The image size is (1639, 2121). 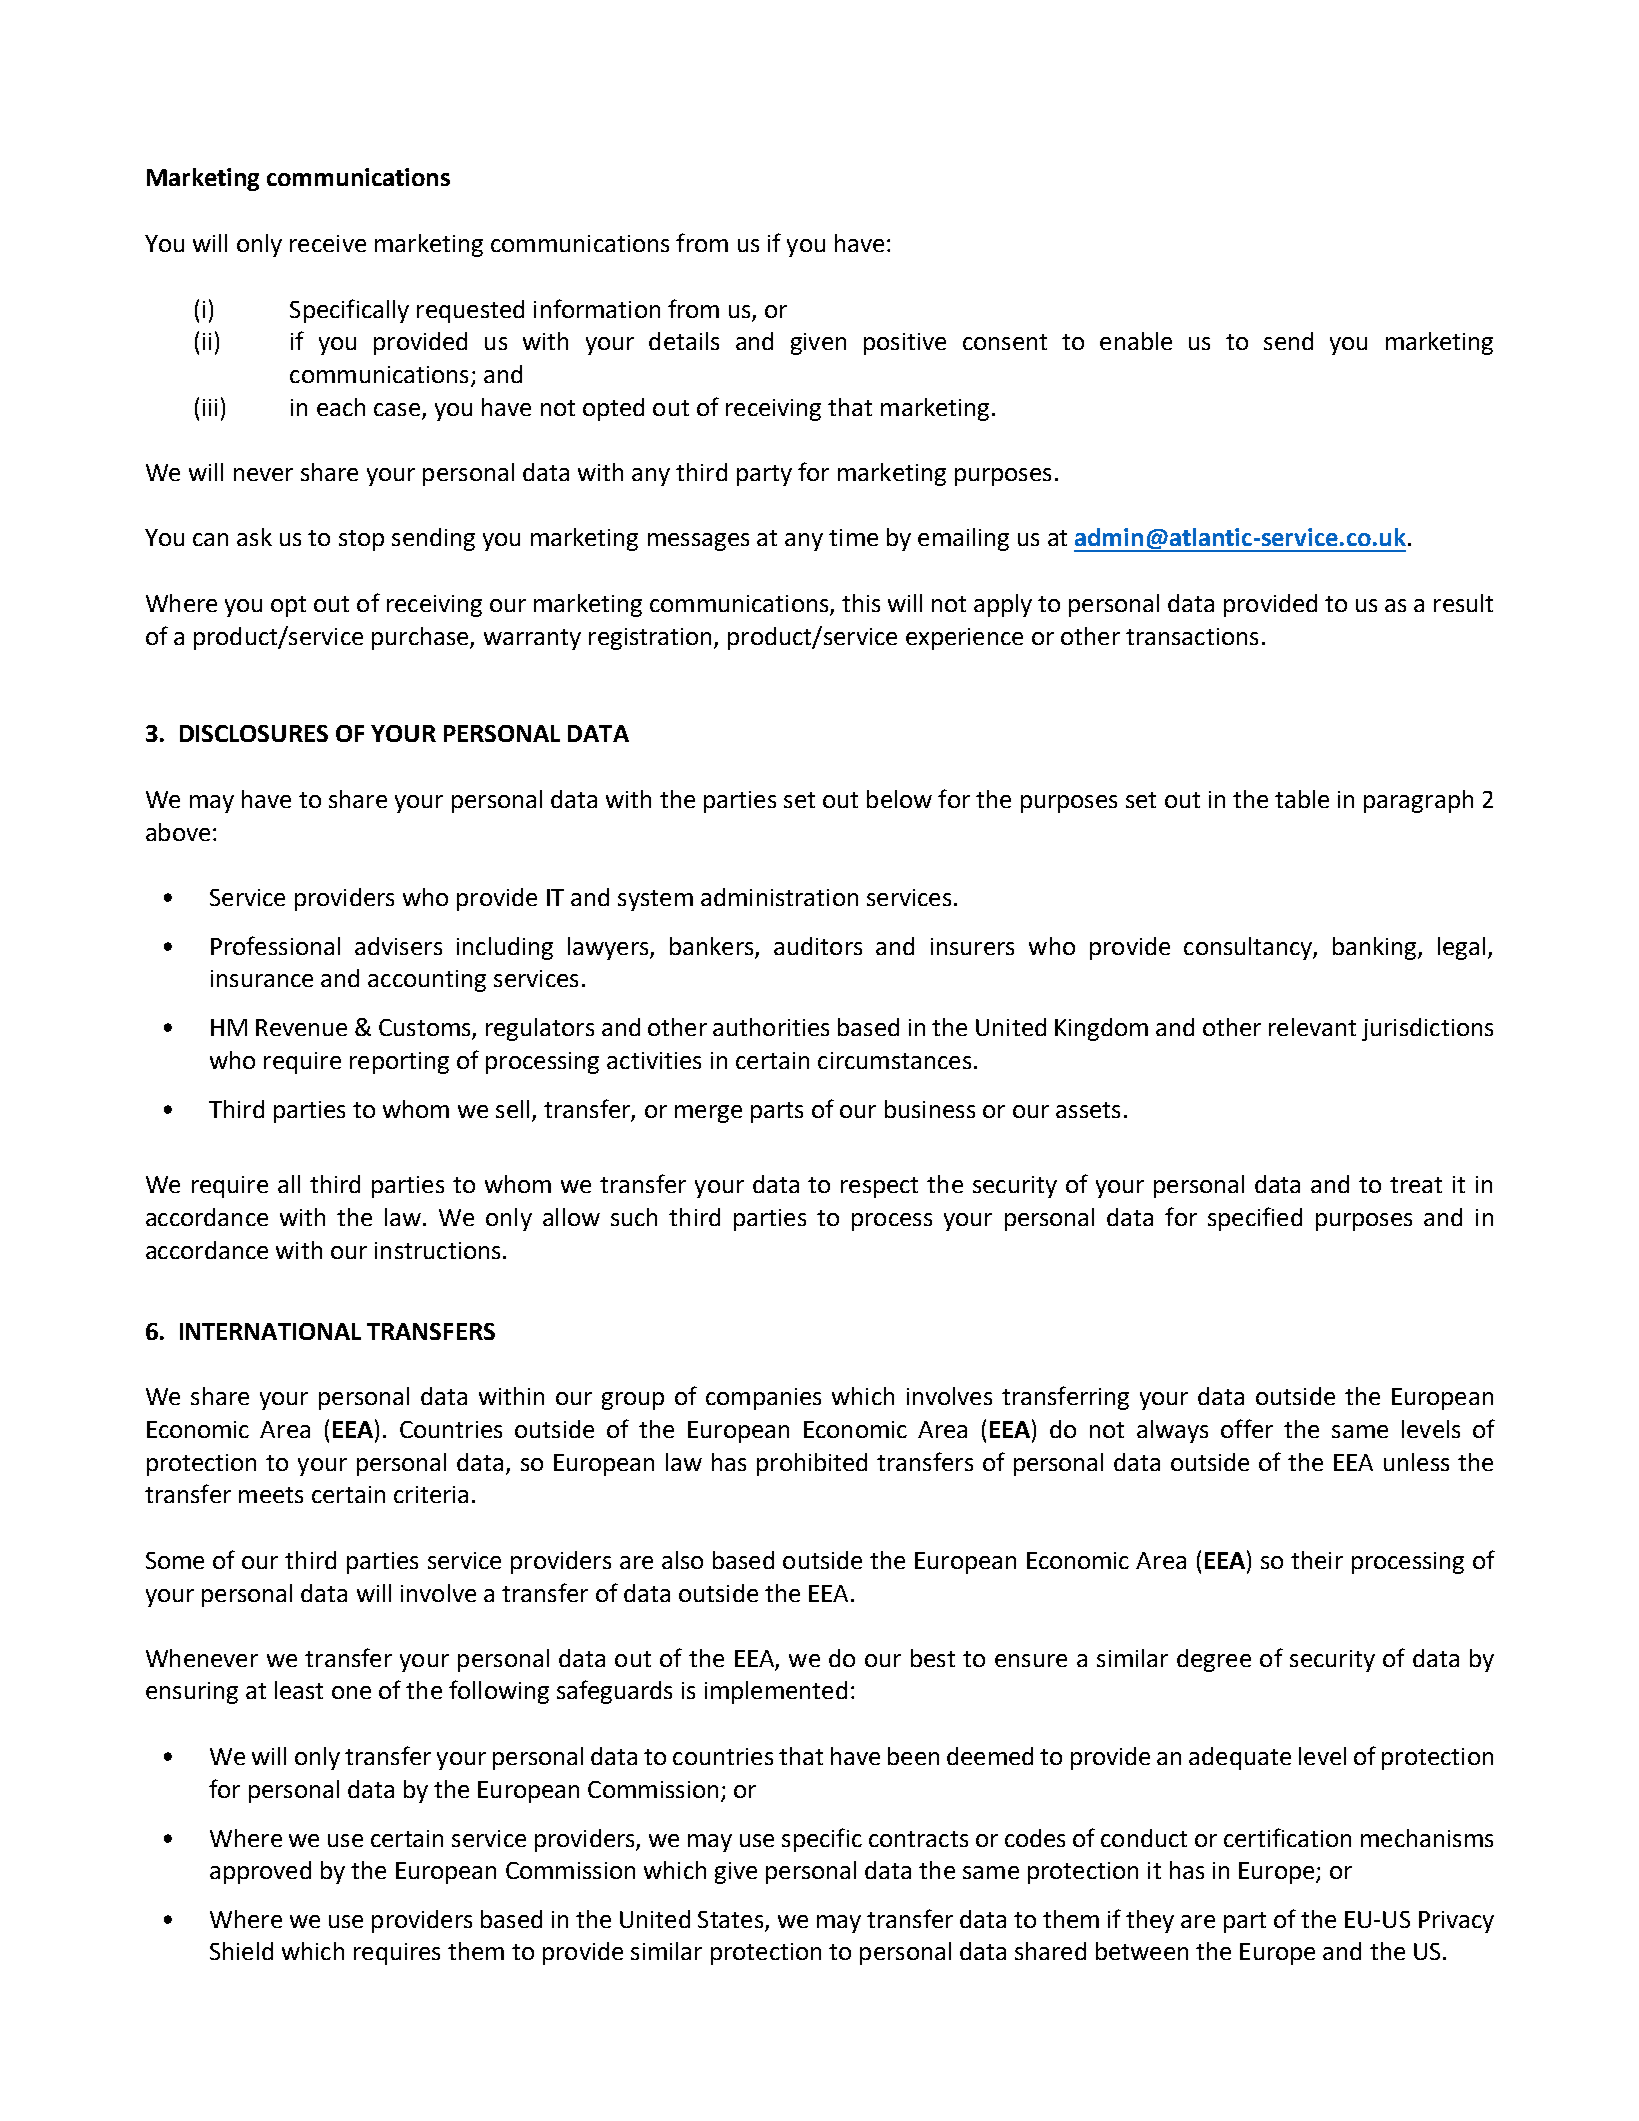 I want to click on States, so click(x=730, y=1919).
